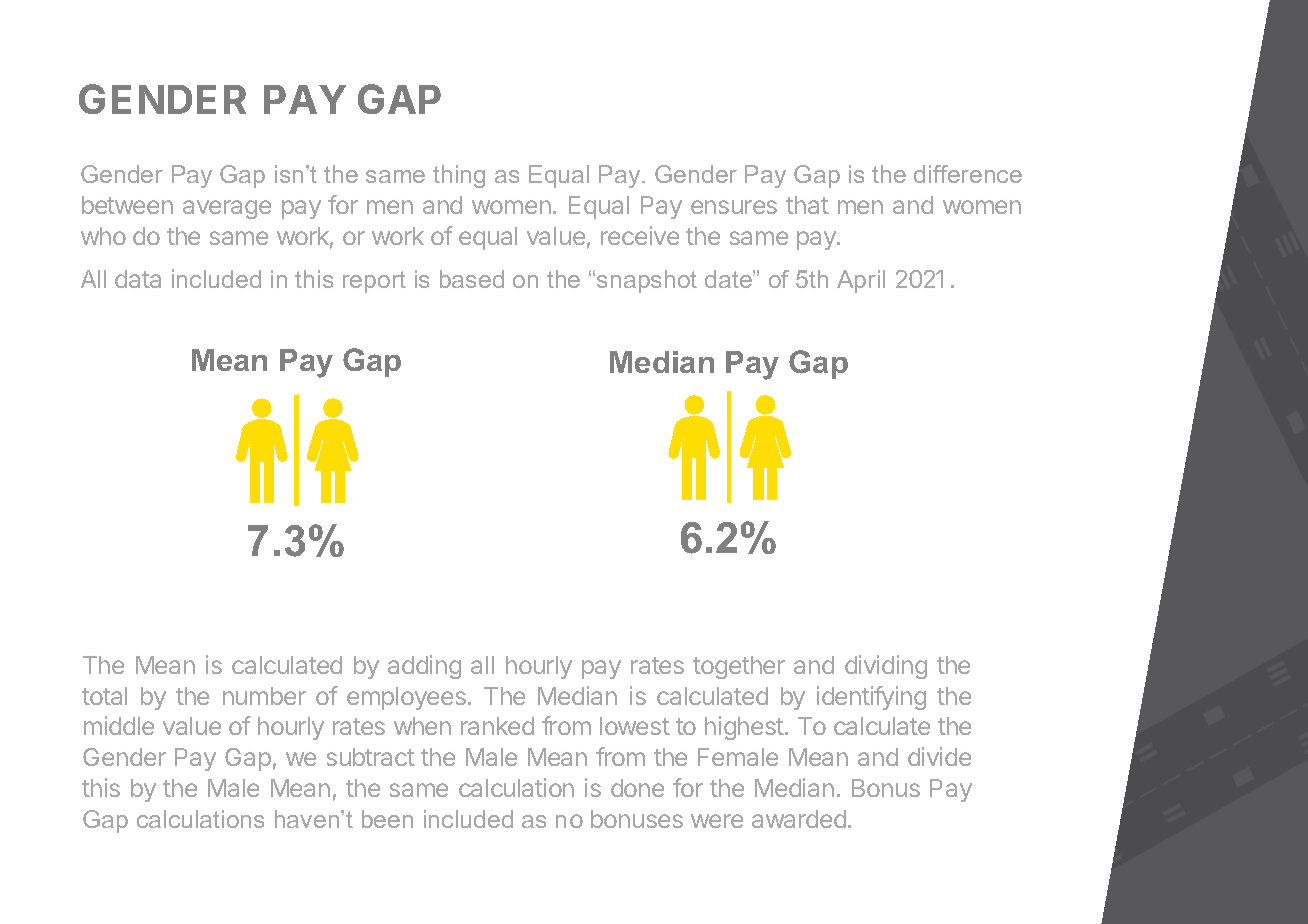 Image resolution: width=1308 pixels, height=924 pixels. Describe the element at coordinates (799, 819) in the screenshot. I see `awarded` at that location.
